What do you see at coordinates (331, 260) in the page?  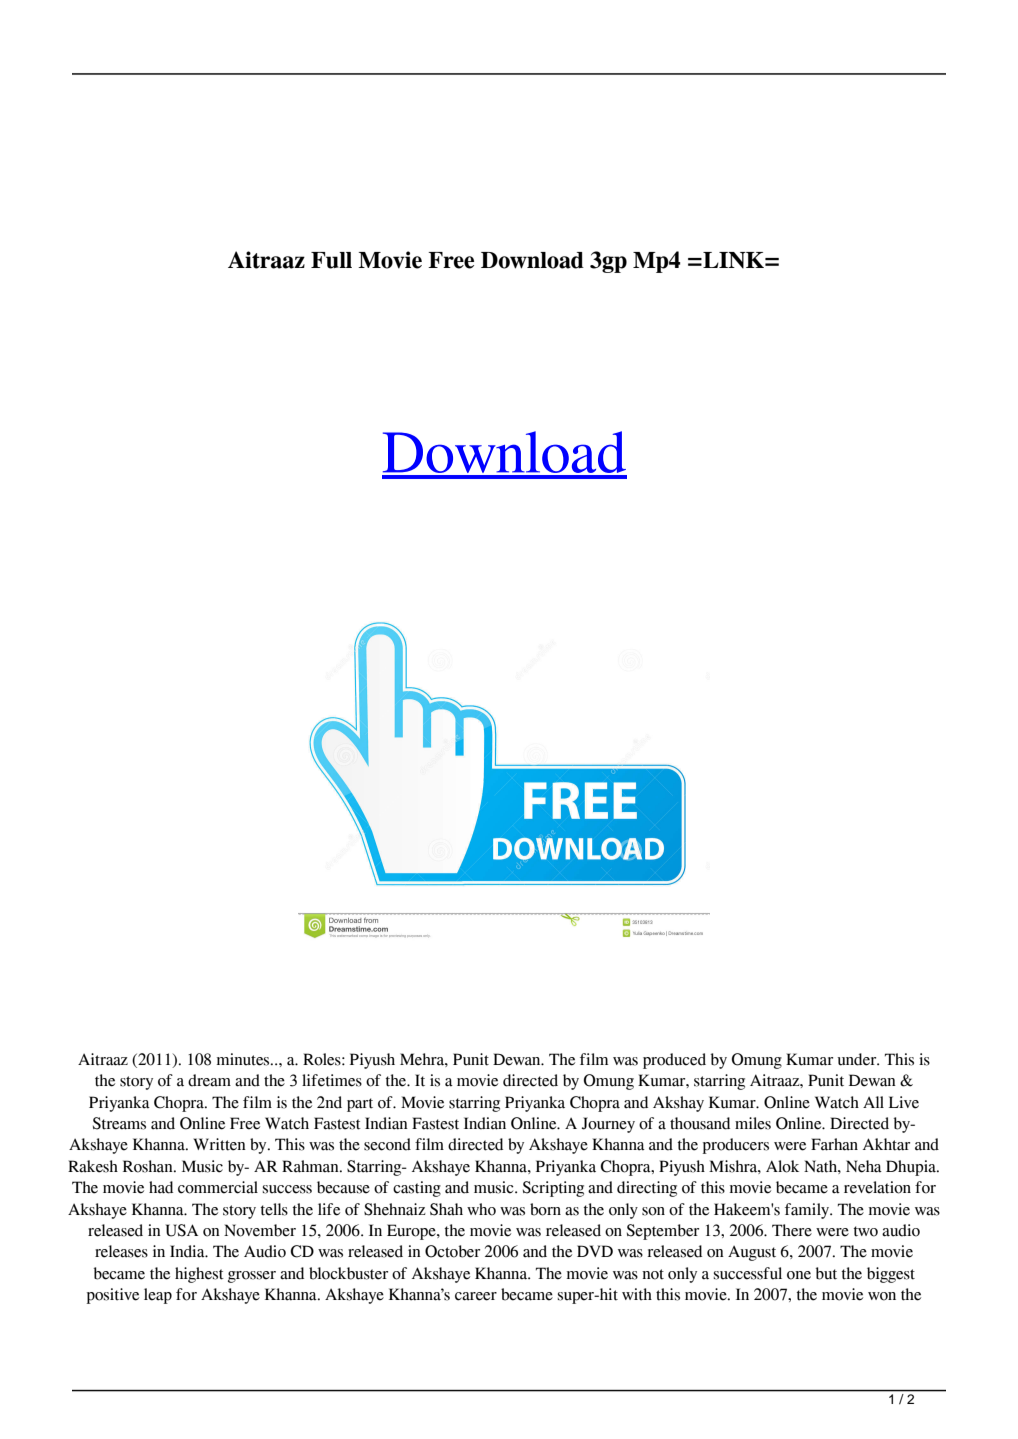 I see `Full` at bounding box center [331, 260].
